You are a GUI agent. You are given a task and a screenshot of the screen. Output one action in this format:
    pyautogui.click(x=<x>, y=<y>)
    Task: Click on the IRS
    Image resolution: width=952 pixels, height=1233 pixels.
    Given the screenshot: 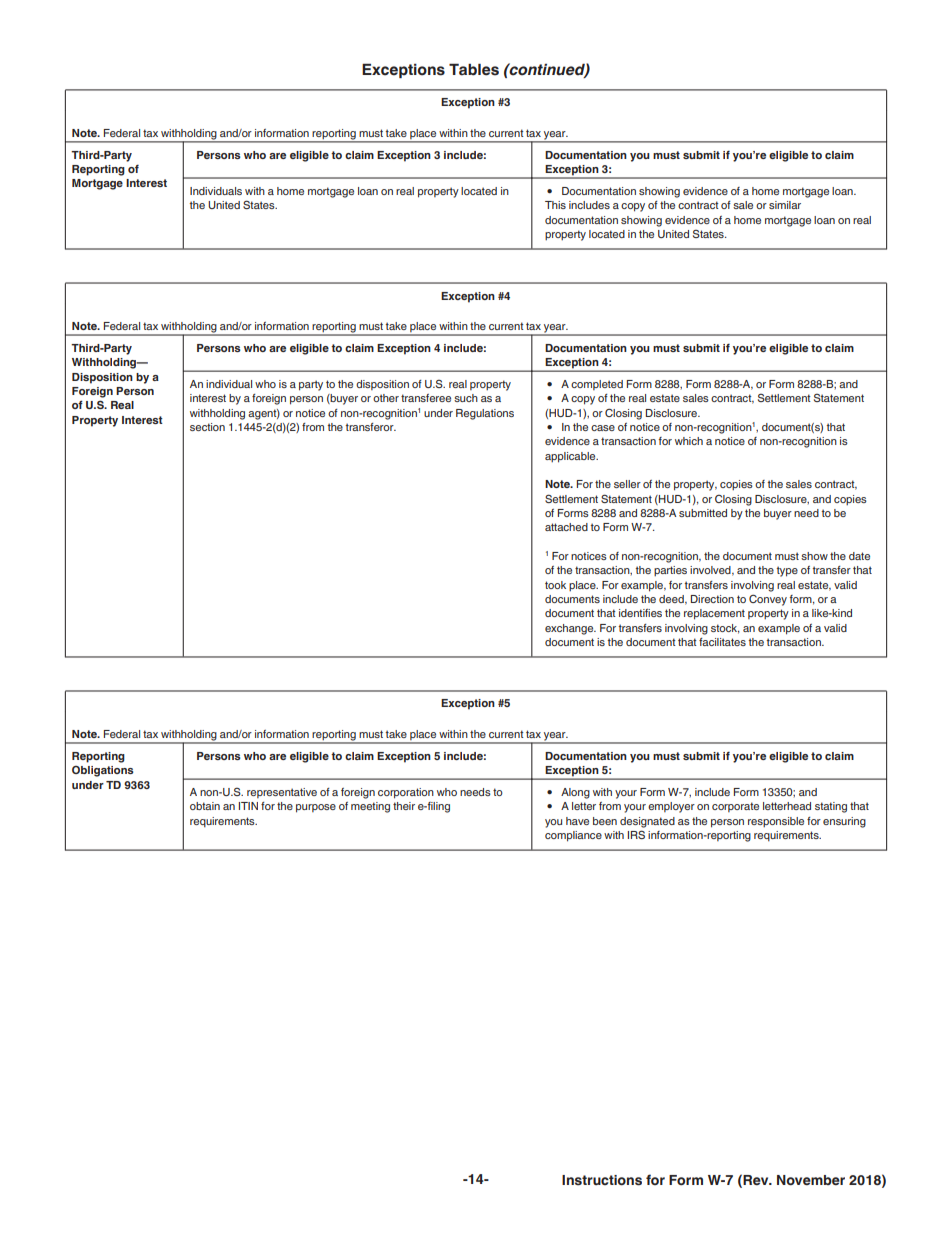 What is the action you would take?
    pyautogui.click(x=636, y=834)
